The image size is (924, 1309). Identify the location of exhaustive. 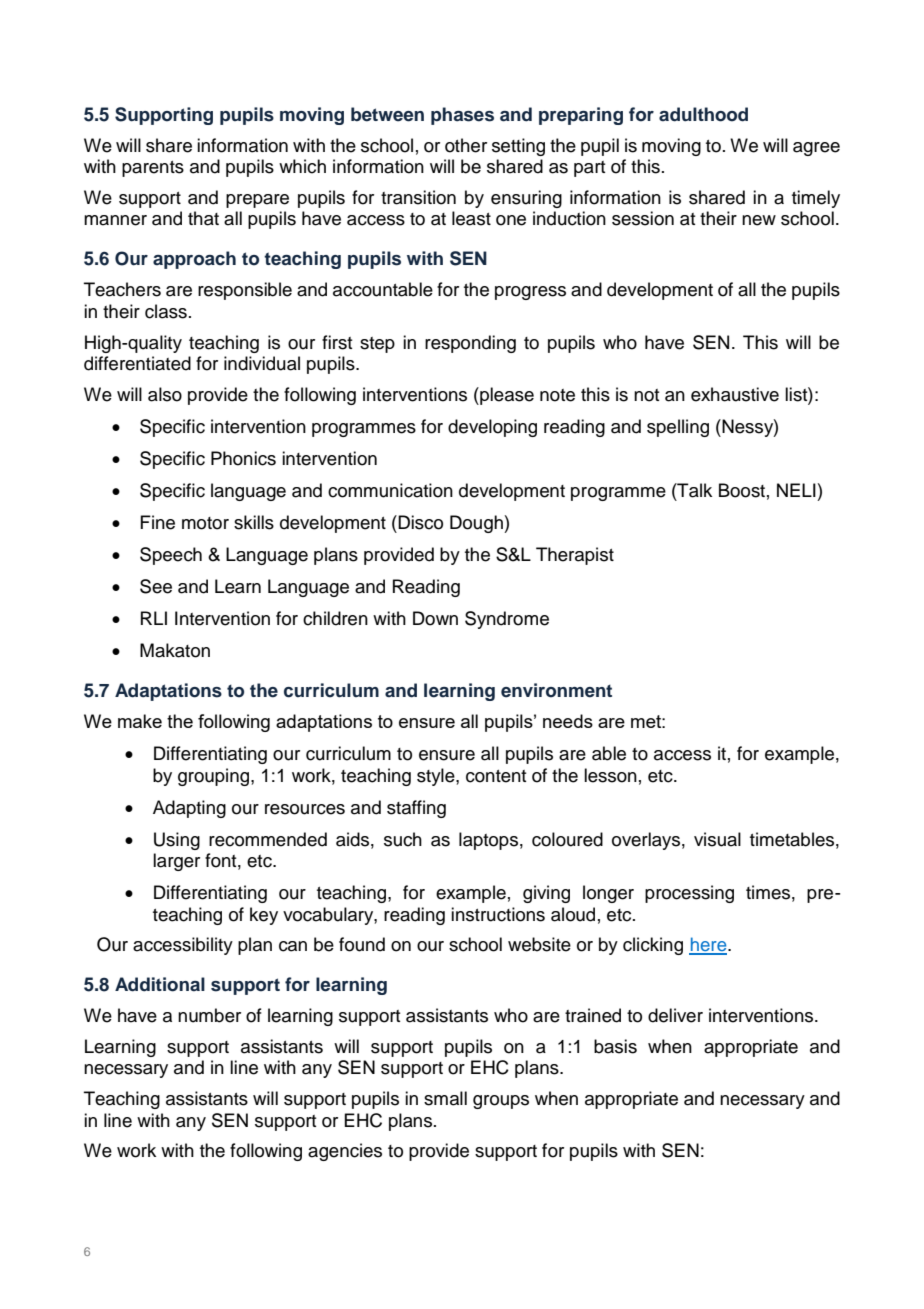
(735, 394).
